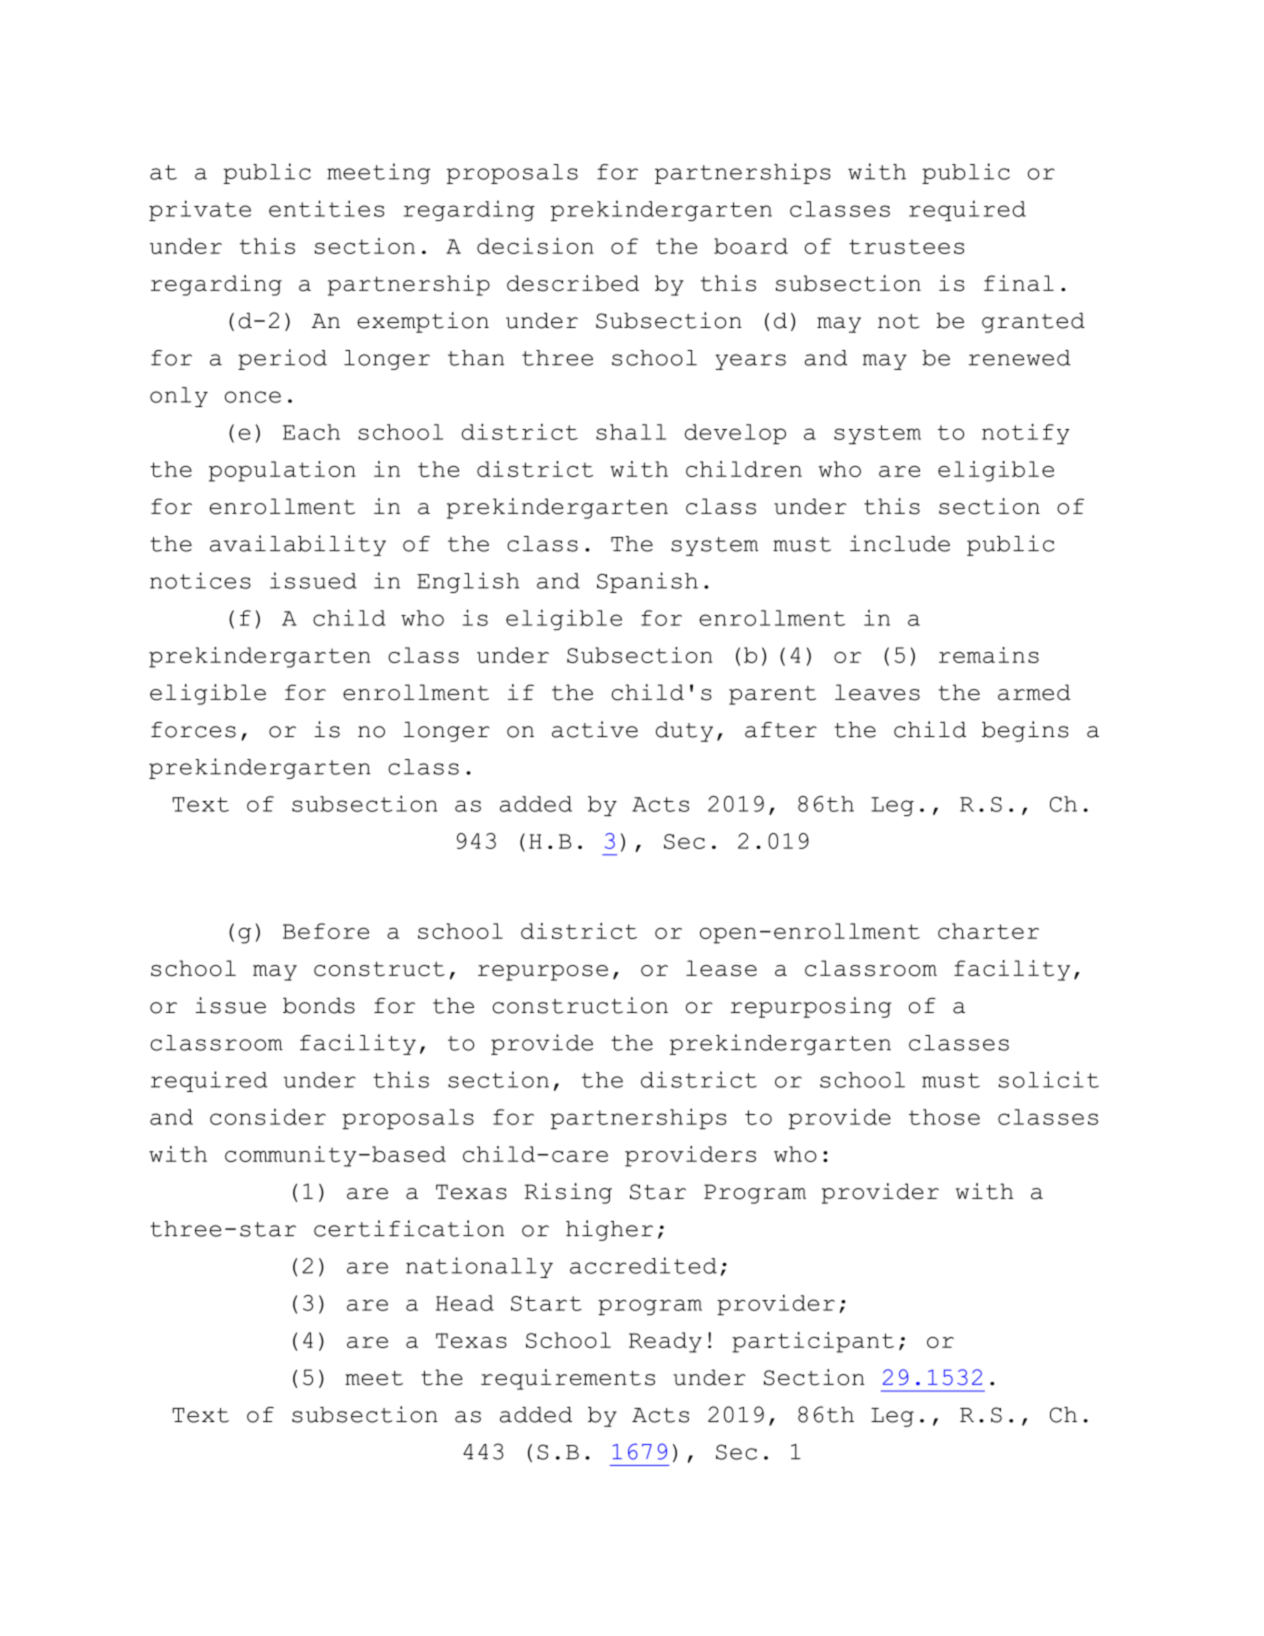 The image size is (1264, 1636). I want to click on consider, so click(268, 1117).
